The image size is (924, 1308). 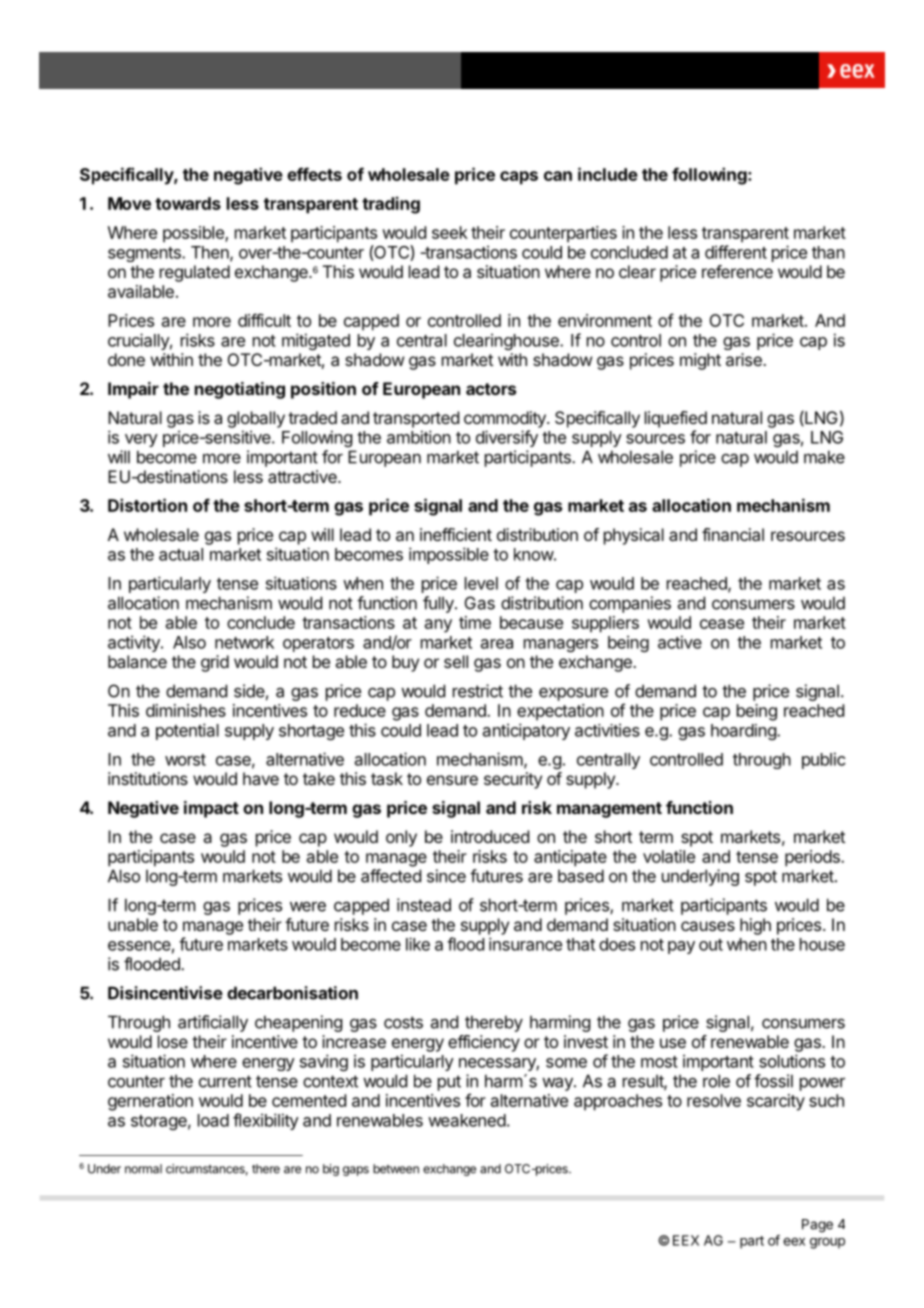 I want to click on hoarding, so click(x=744, y=732).
